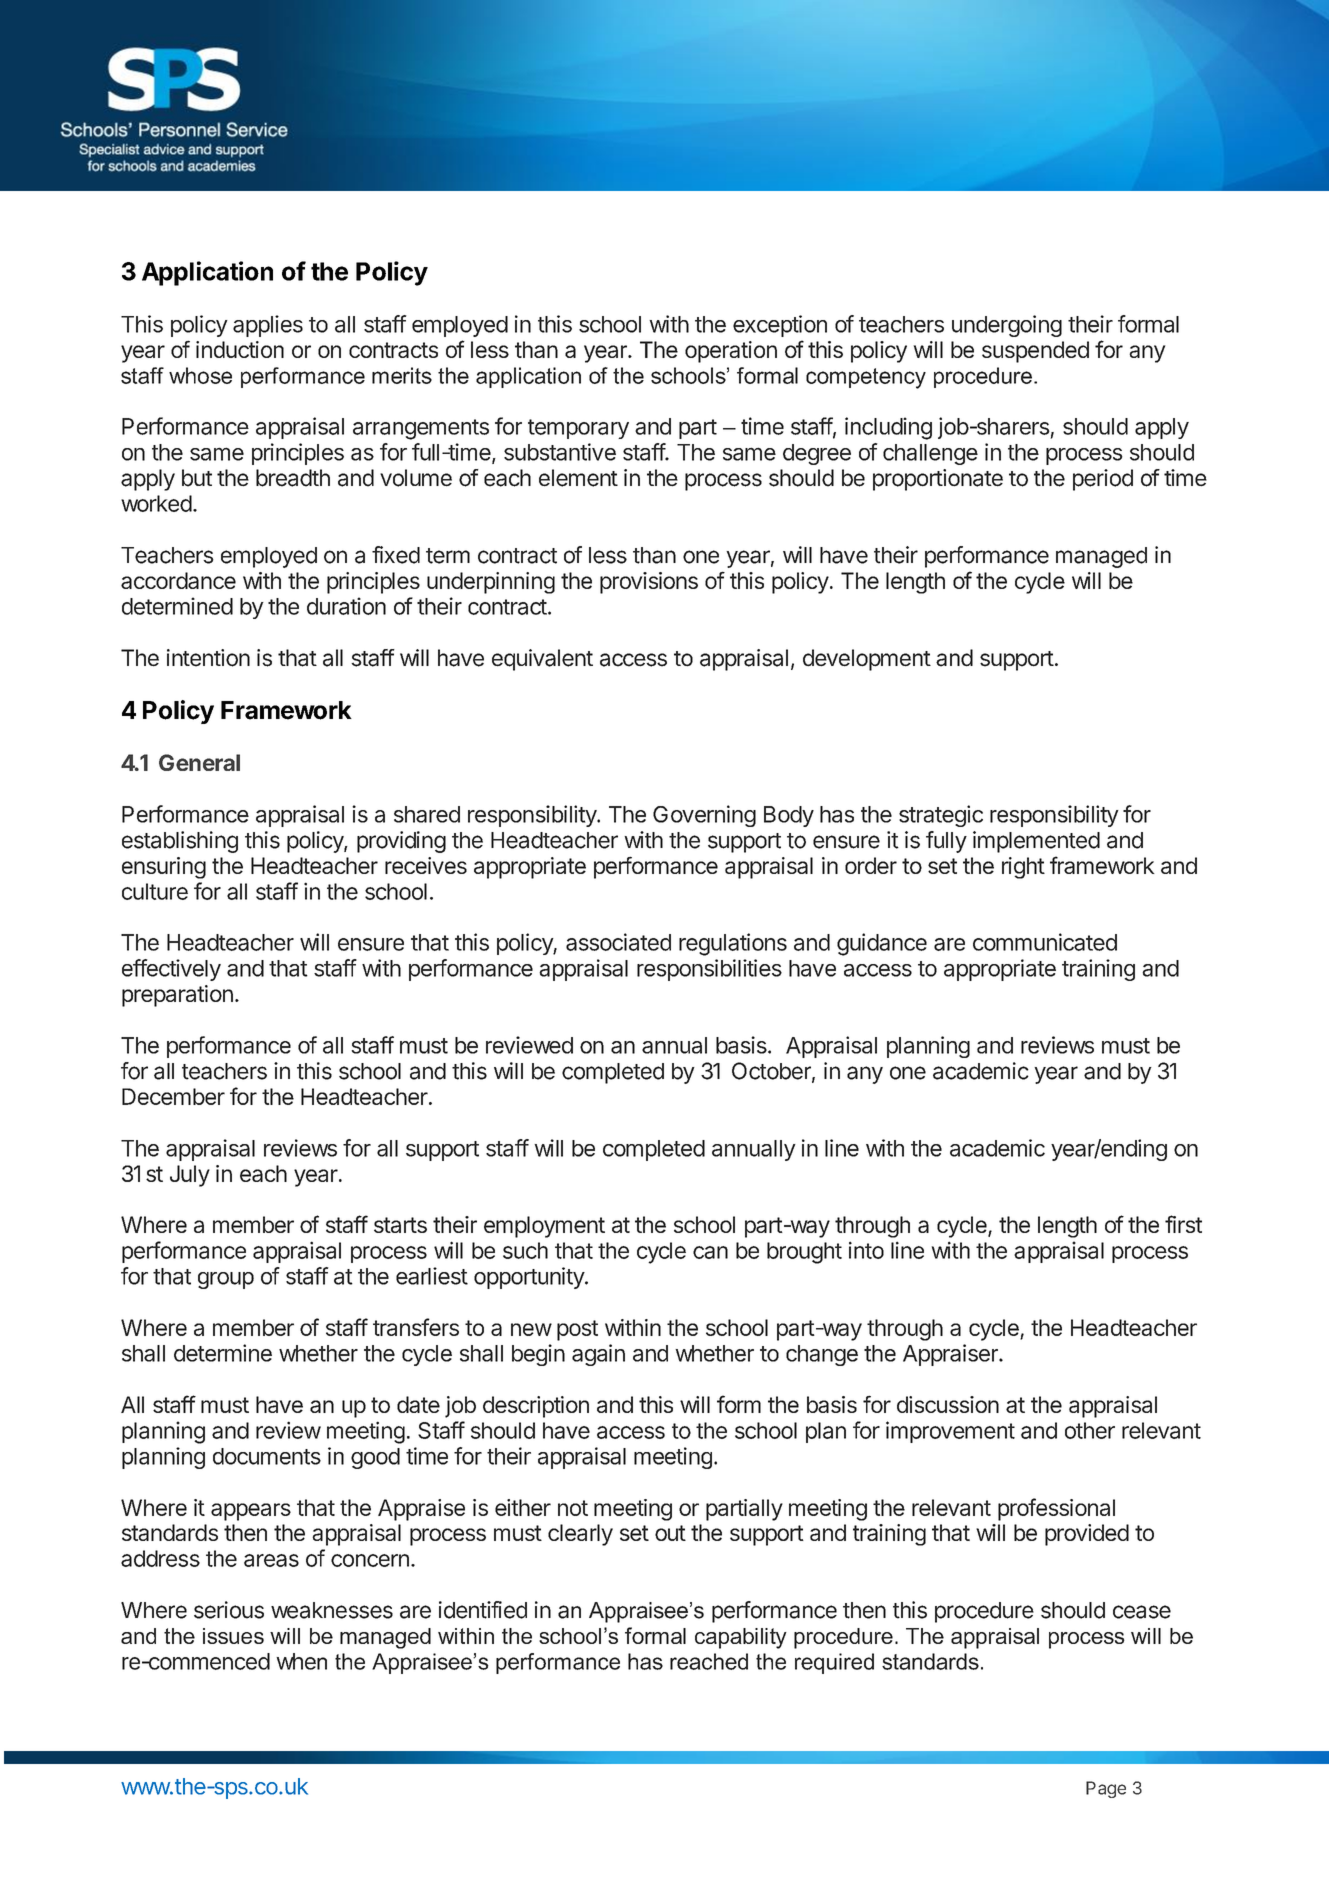 The height and width of the screenshot is (1879, 1329). What do you see at coordinates (240, 349) in the screenshot?
I see `induction` at bounding box center [240, 349].
